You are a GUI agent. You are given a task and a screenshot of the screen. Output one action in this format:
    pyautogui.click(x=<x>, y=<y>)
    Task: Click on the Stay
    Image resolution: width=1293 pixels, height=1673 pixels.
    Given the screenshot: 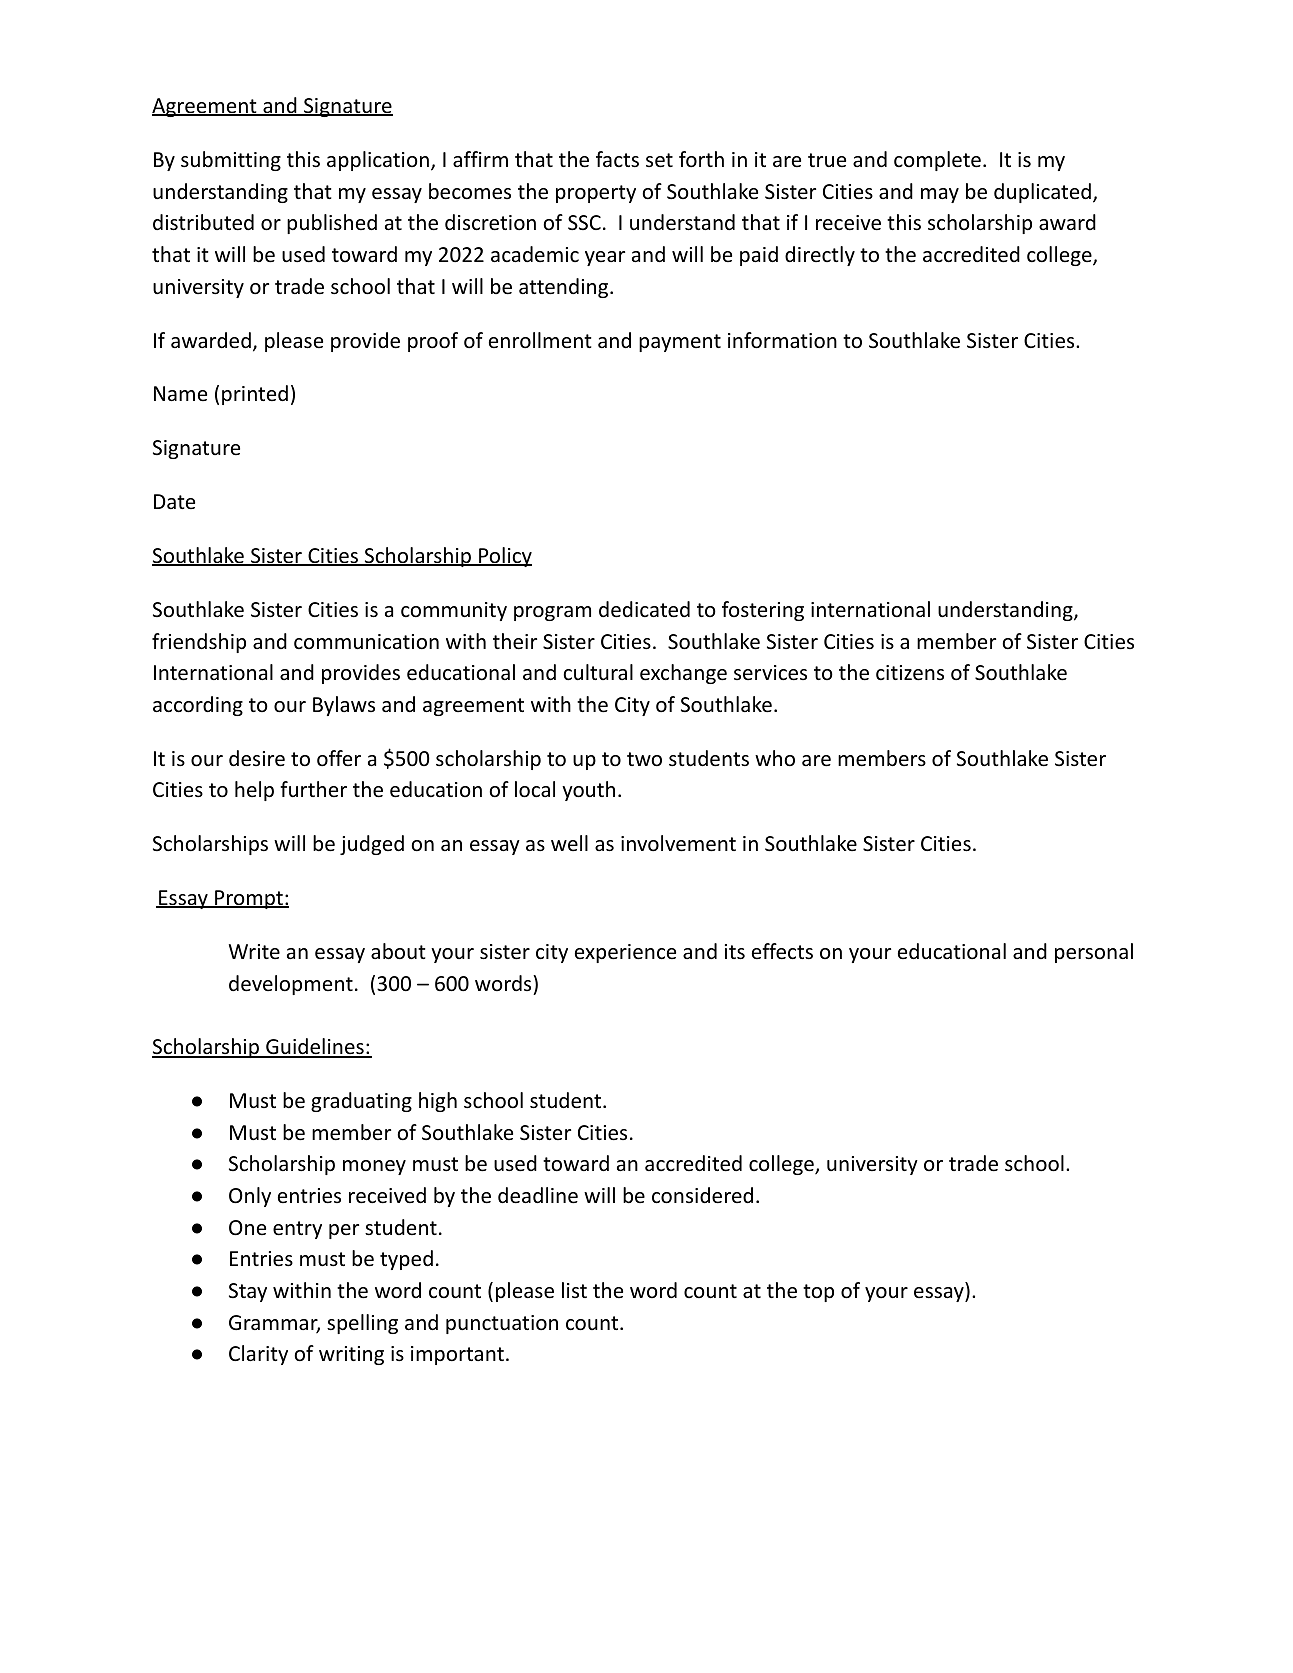 What is the action you would take?
    pyautogui.click(x=248, y=1292)
